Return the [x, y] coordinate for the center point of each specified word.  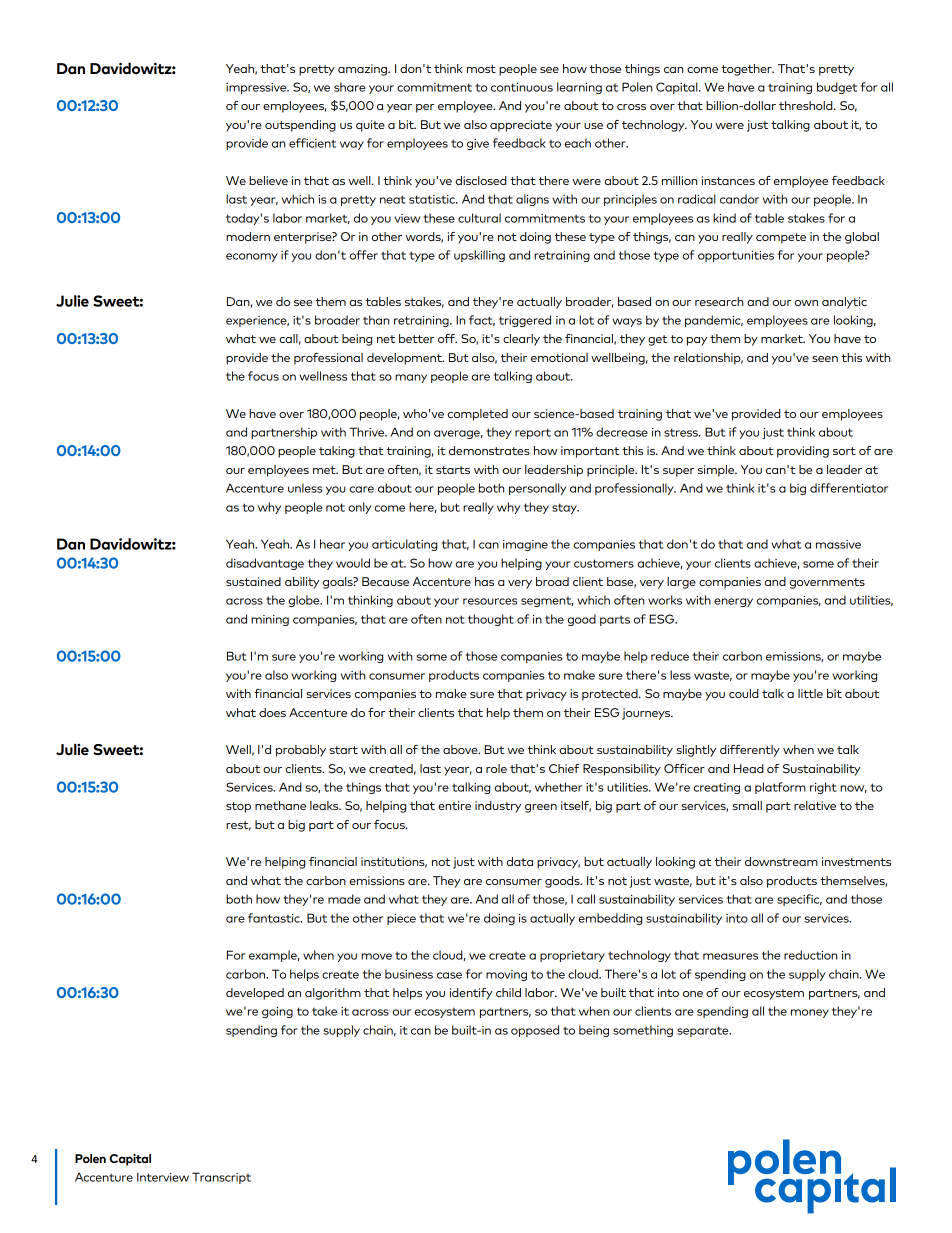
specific [799, 900]
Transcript [221, 1178]
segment [547, 602]
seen [825, 359]
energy [733, 602]
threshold [807, 105]
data [520, 861]
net [386, 339]
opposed [535, 1031]
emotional [559, 357]
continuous [522, 87]
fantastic [275, 918]
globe [305, 601]
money [810, 1013]
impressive [257, 88]
